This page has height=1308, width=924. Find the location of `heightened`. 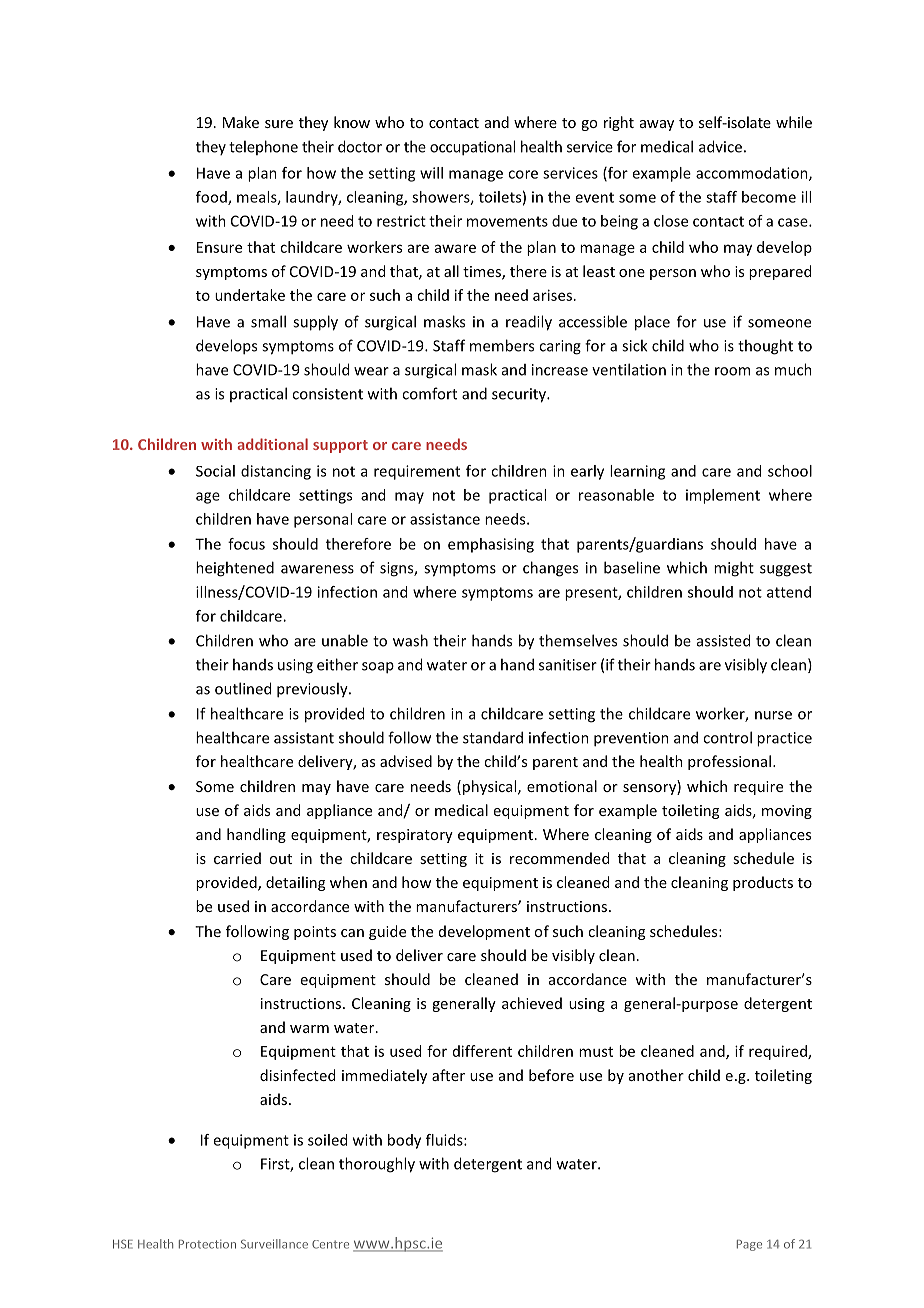

heightened is located at coordinates (235, 569).
